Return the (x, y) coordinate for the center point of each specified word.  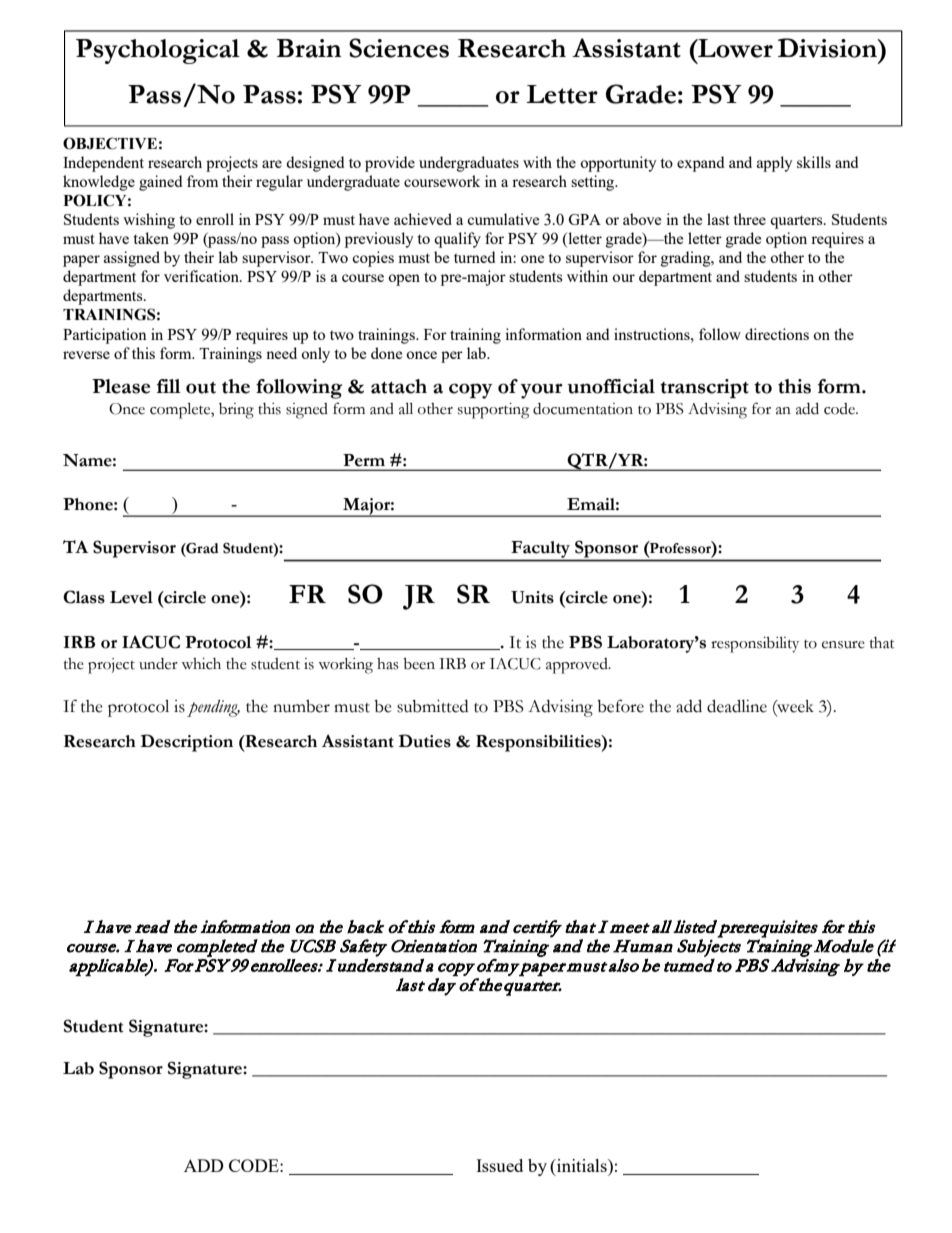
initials (582, 1165)
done (386, 353)
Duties (425, 741)
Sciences (399, 48)
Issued (499, 1165)
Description (187, 743)
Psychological (158, 51)
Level (131, 597)
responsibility (755, 644)
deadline (737, 706)
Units (532, 597)
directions (777, 334)
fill (169, 386)
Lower (734, 48)
